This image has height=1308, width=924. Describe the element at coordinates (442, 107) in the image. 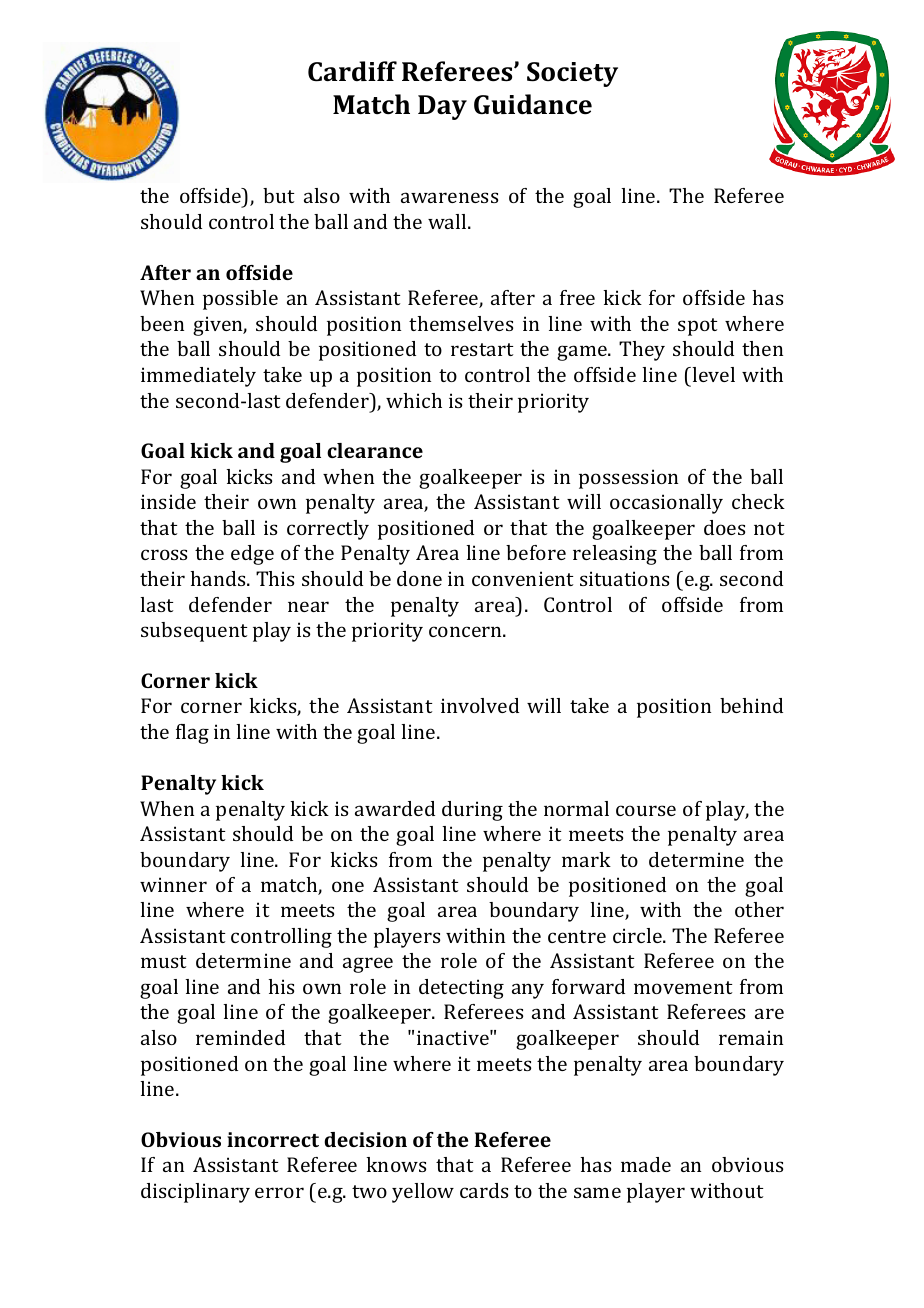

I see `Day` at that location.
